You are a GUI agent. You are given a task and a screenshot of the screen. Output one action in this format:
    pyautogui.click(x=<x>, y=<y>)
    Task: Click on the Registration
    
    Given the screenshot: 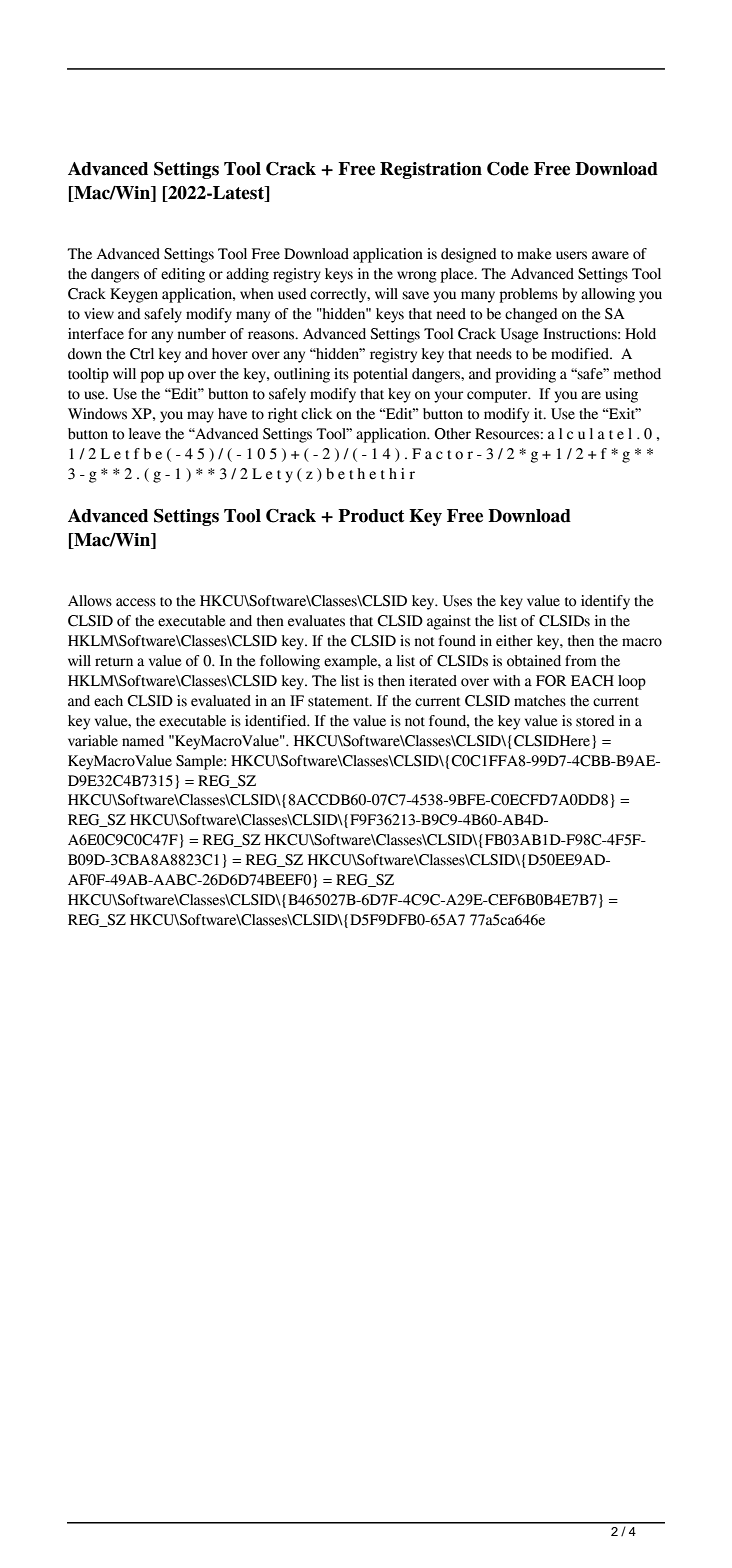 What is the action you would take?
    pyautogui.click(x=431, y=170)
